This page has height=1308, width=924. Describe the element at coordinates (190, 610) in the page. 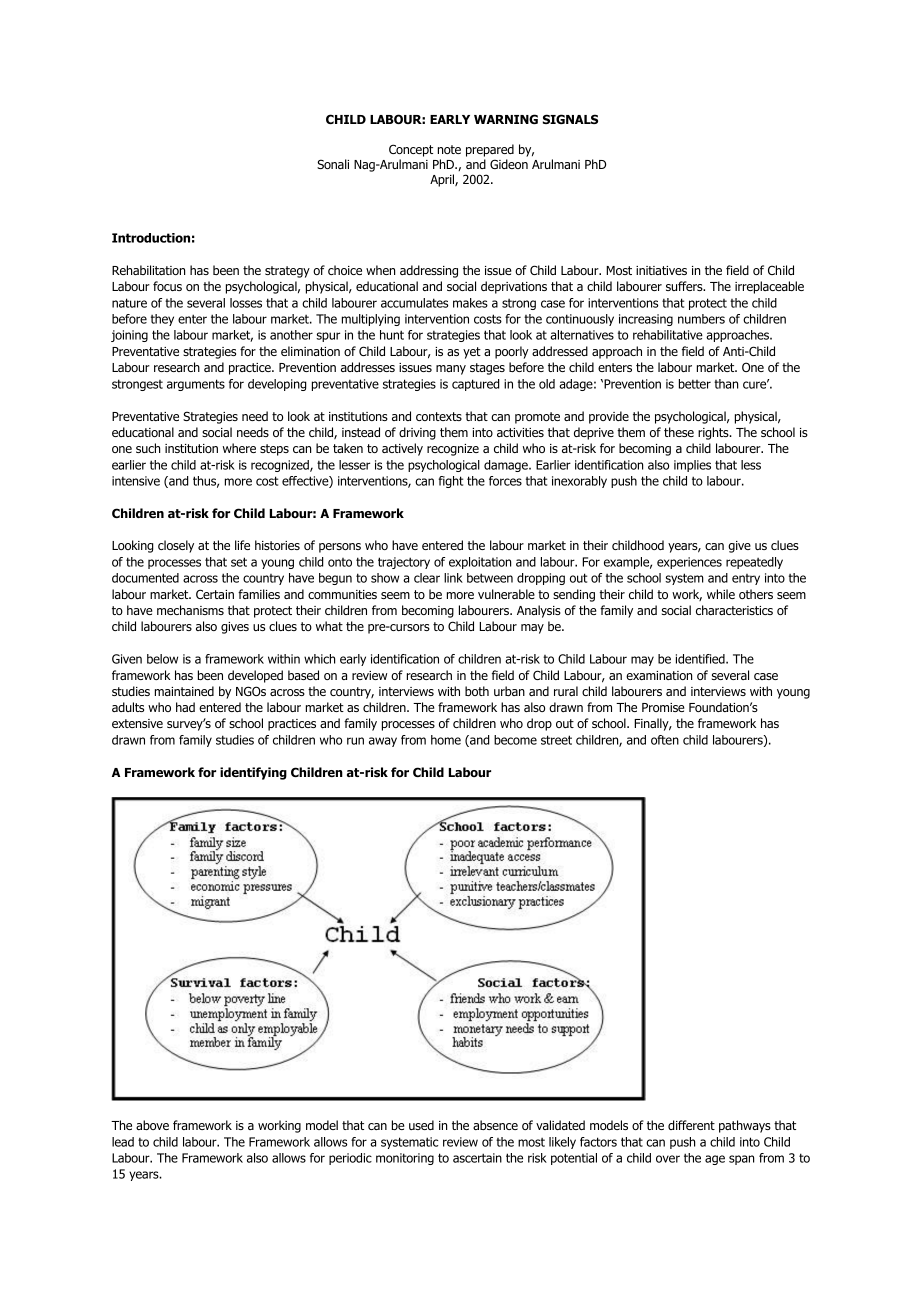

I see `mechanisms` at that location.
